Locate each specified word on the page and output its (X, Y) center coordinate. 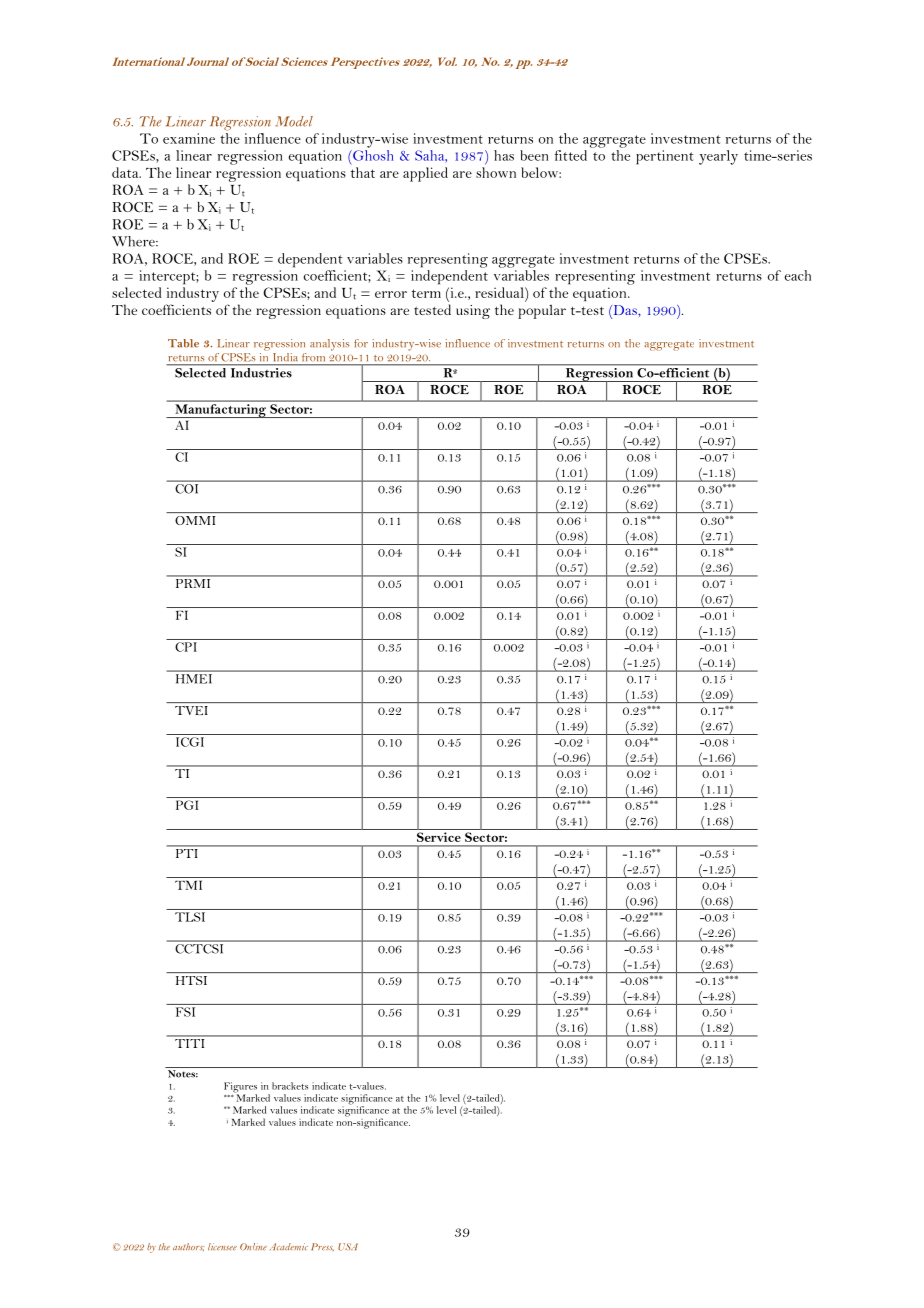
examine (189, 138)
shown (496, 172)
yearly (718, 157)
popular (542, 311)
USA (348, 1247)
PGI (187, 805)
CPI (186, 647)
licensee (222, 1247)
